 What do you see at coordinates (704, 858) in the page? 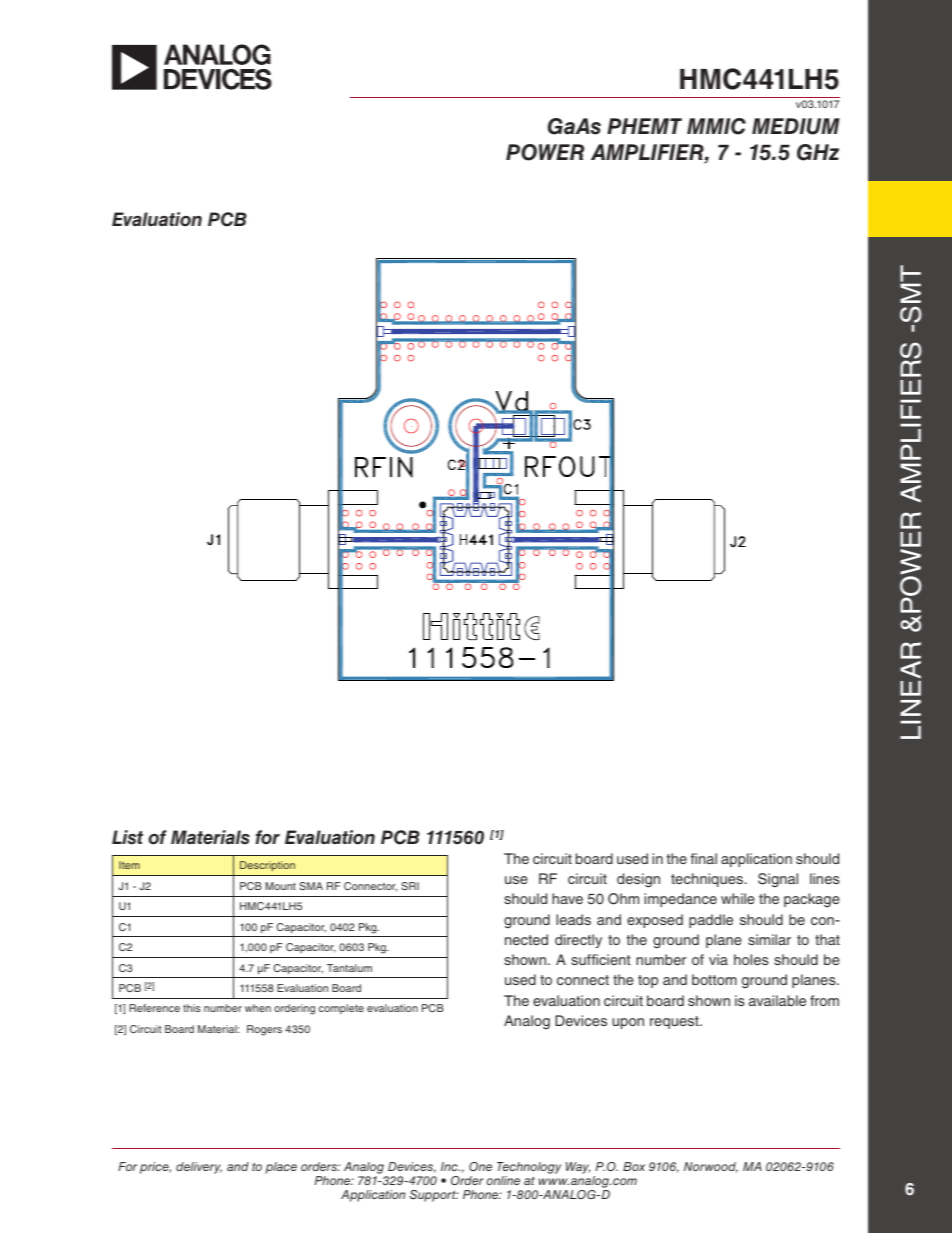
I see `final` at bounding box center [704, 858].
